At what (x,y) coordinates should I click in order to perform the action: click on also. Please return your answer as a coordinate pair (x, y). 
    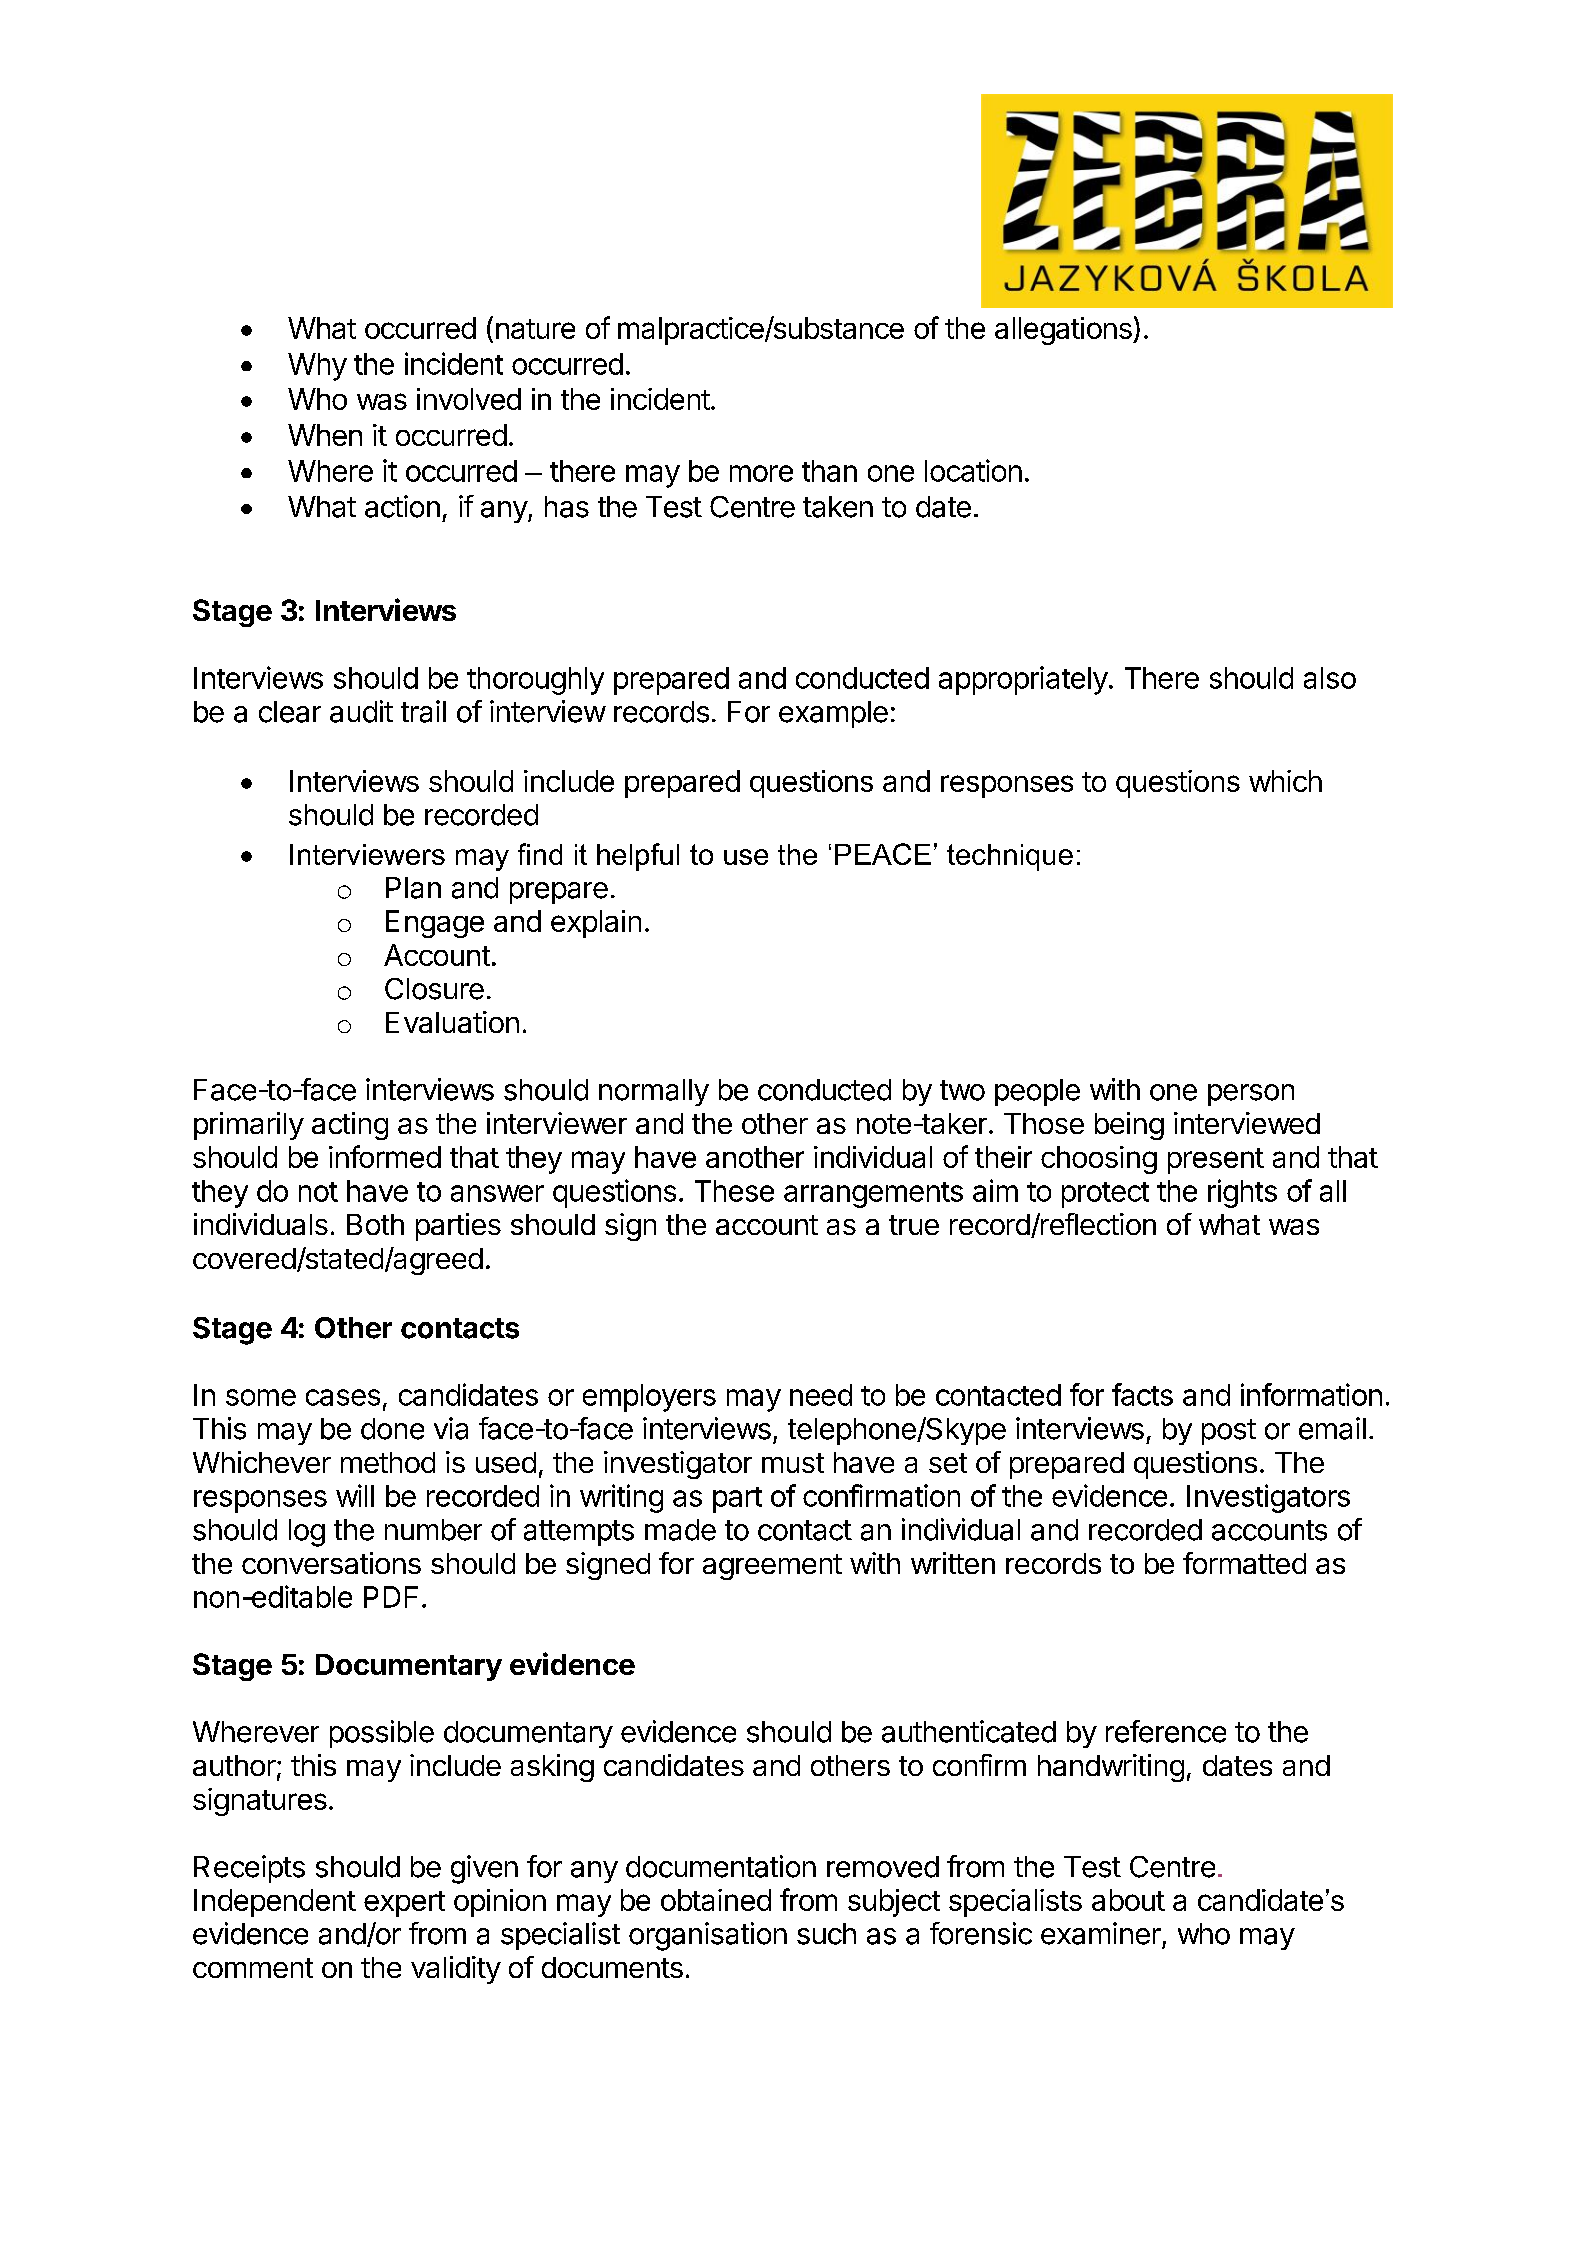
    Looking at the image, I should click on (1330, 678).
